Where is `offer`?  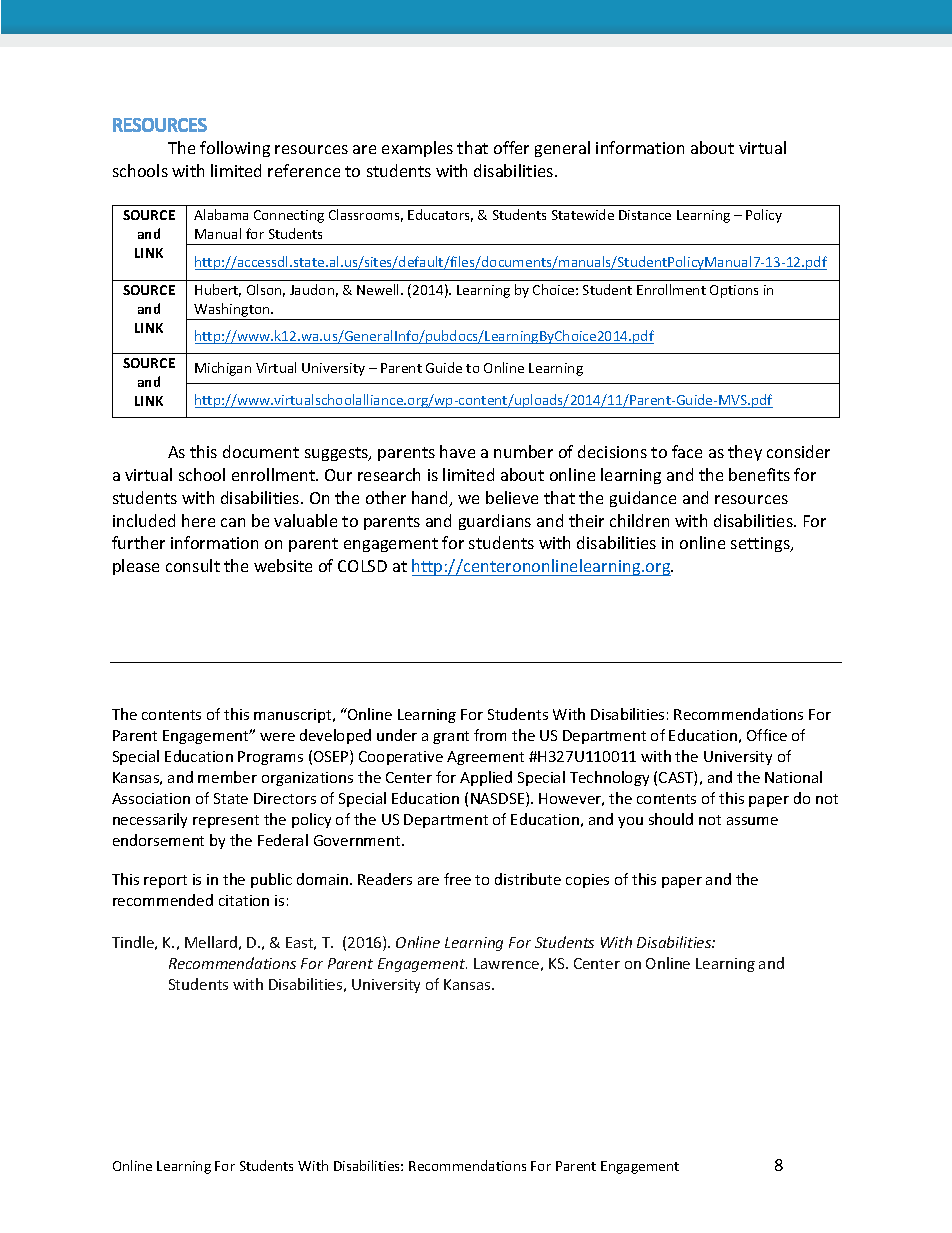
offer is located at coordinates (511, 147).
